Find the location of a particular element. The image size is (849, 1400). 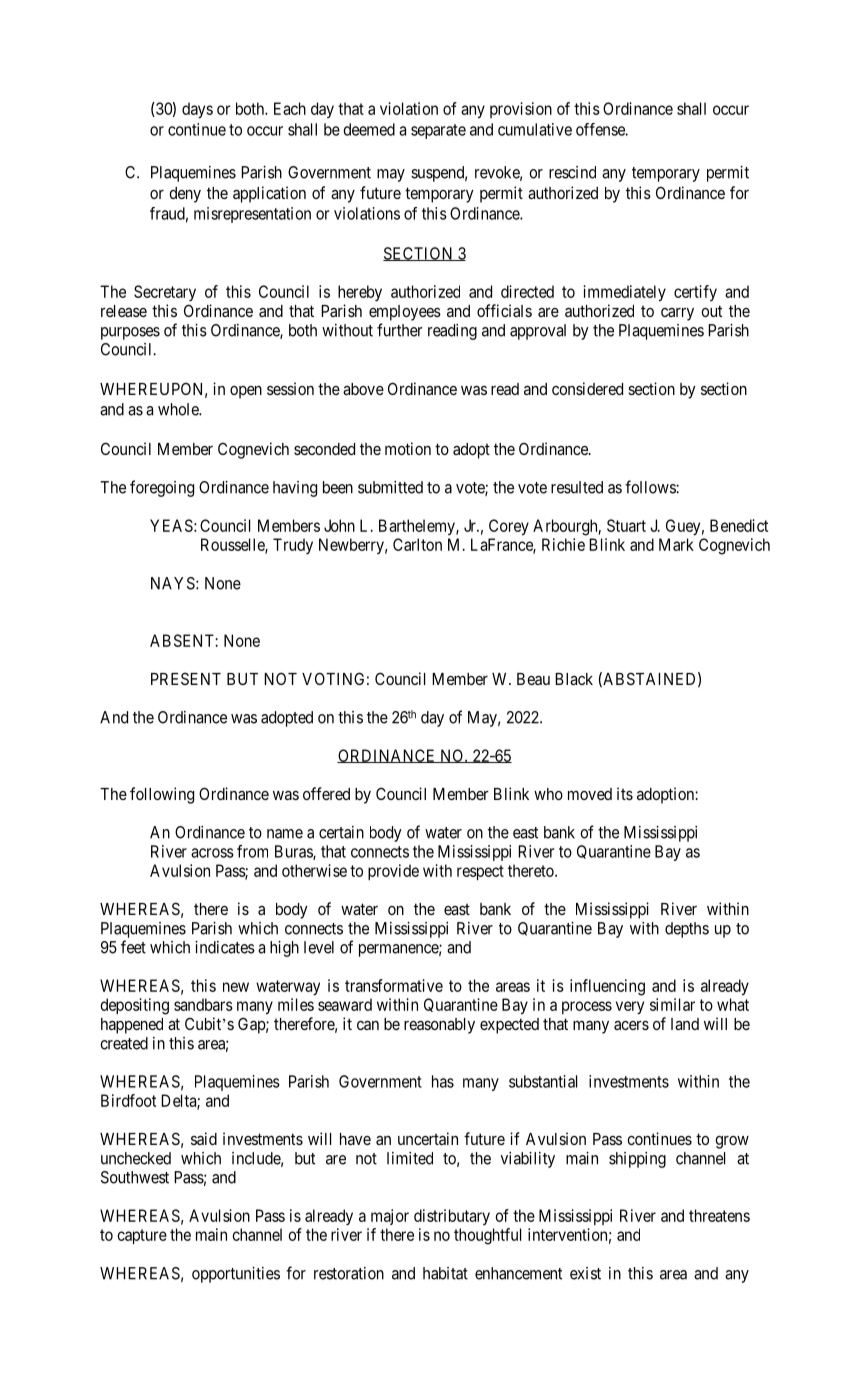

threatens is located at coordinates (719, 1215).
